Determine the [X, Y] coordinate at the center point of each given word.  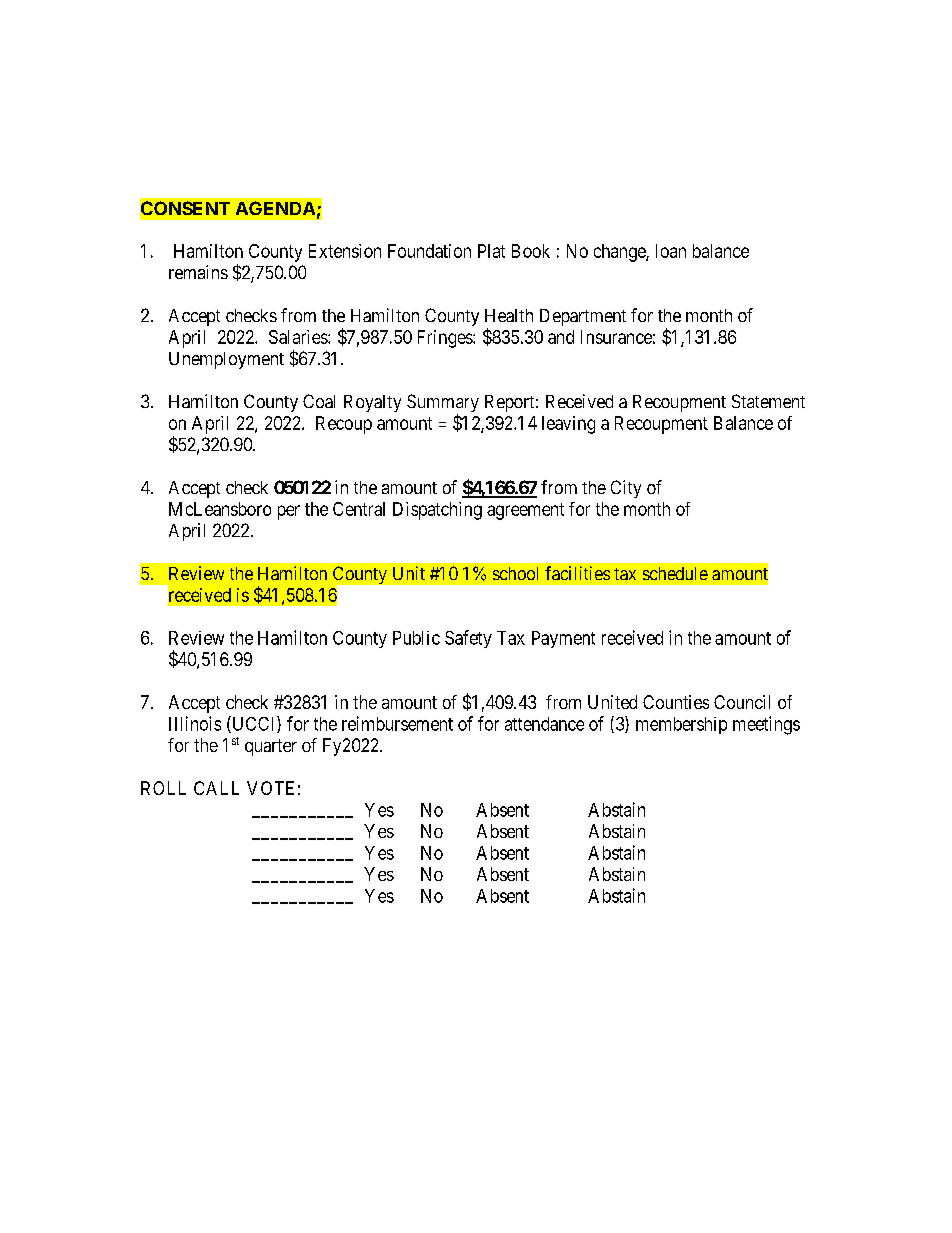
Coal [319, 401]
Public [416, 638]
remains [198, 272]
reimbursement [397, 723]
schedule [675, 573]
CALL [216, 788]
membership [681, 725]
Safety [468, 639]
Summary [443, 404]
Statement [768, 401]
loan [671, 251]
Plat [491, 251]
